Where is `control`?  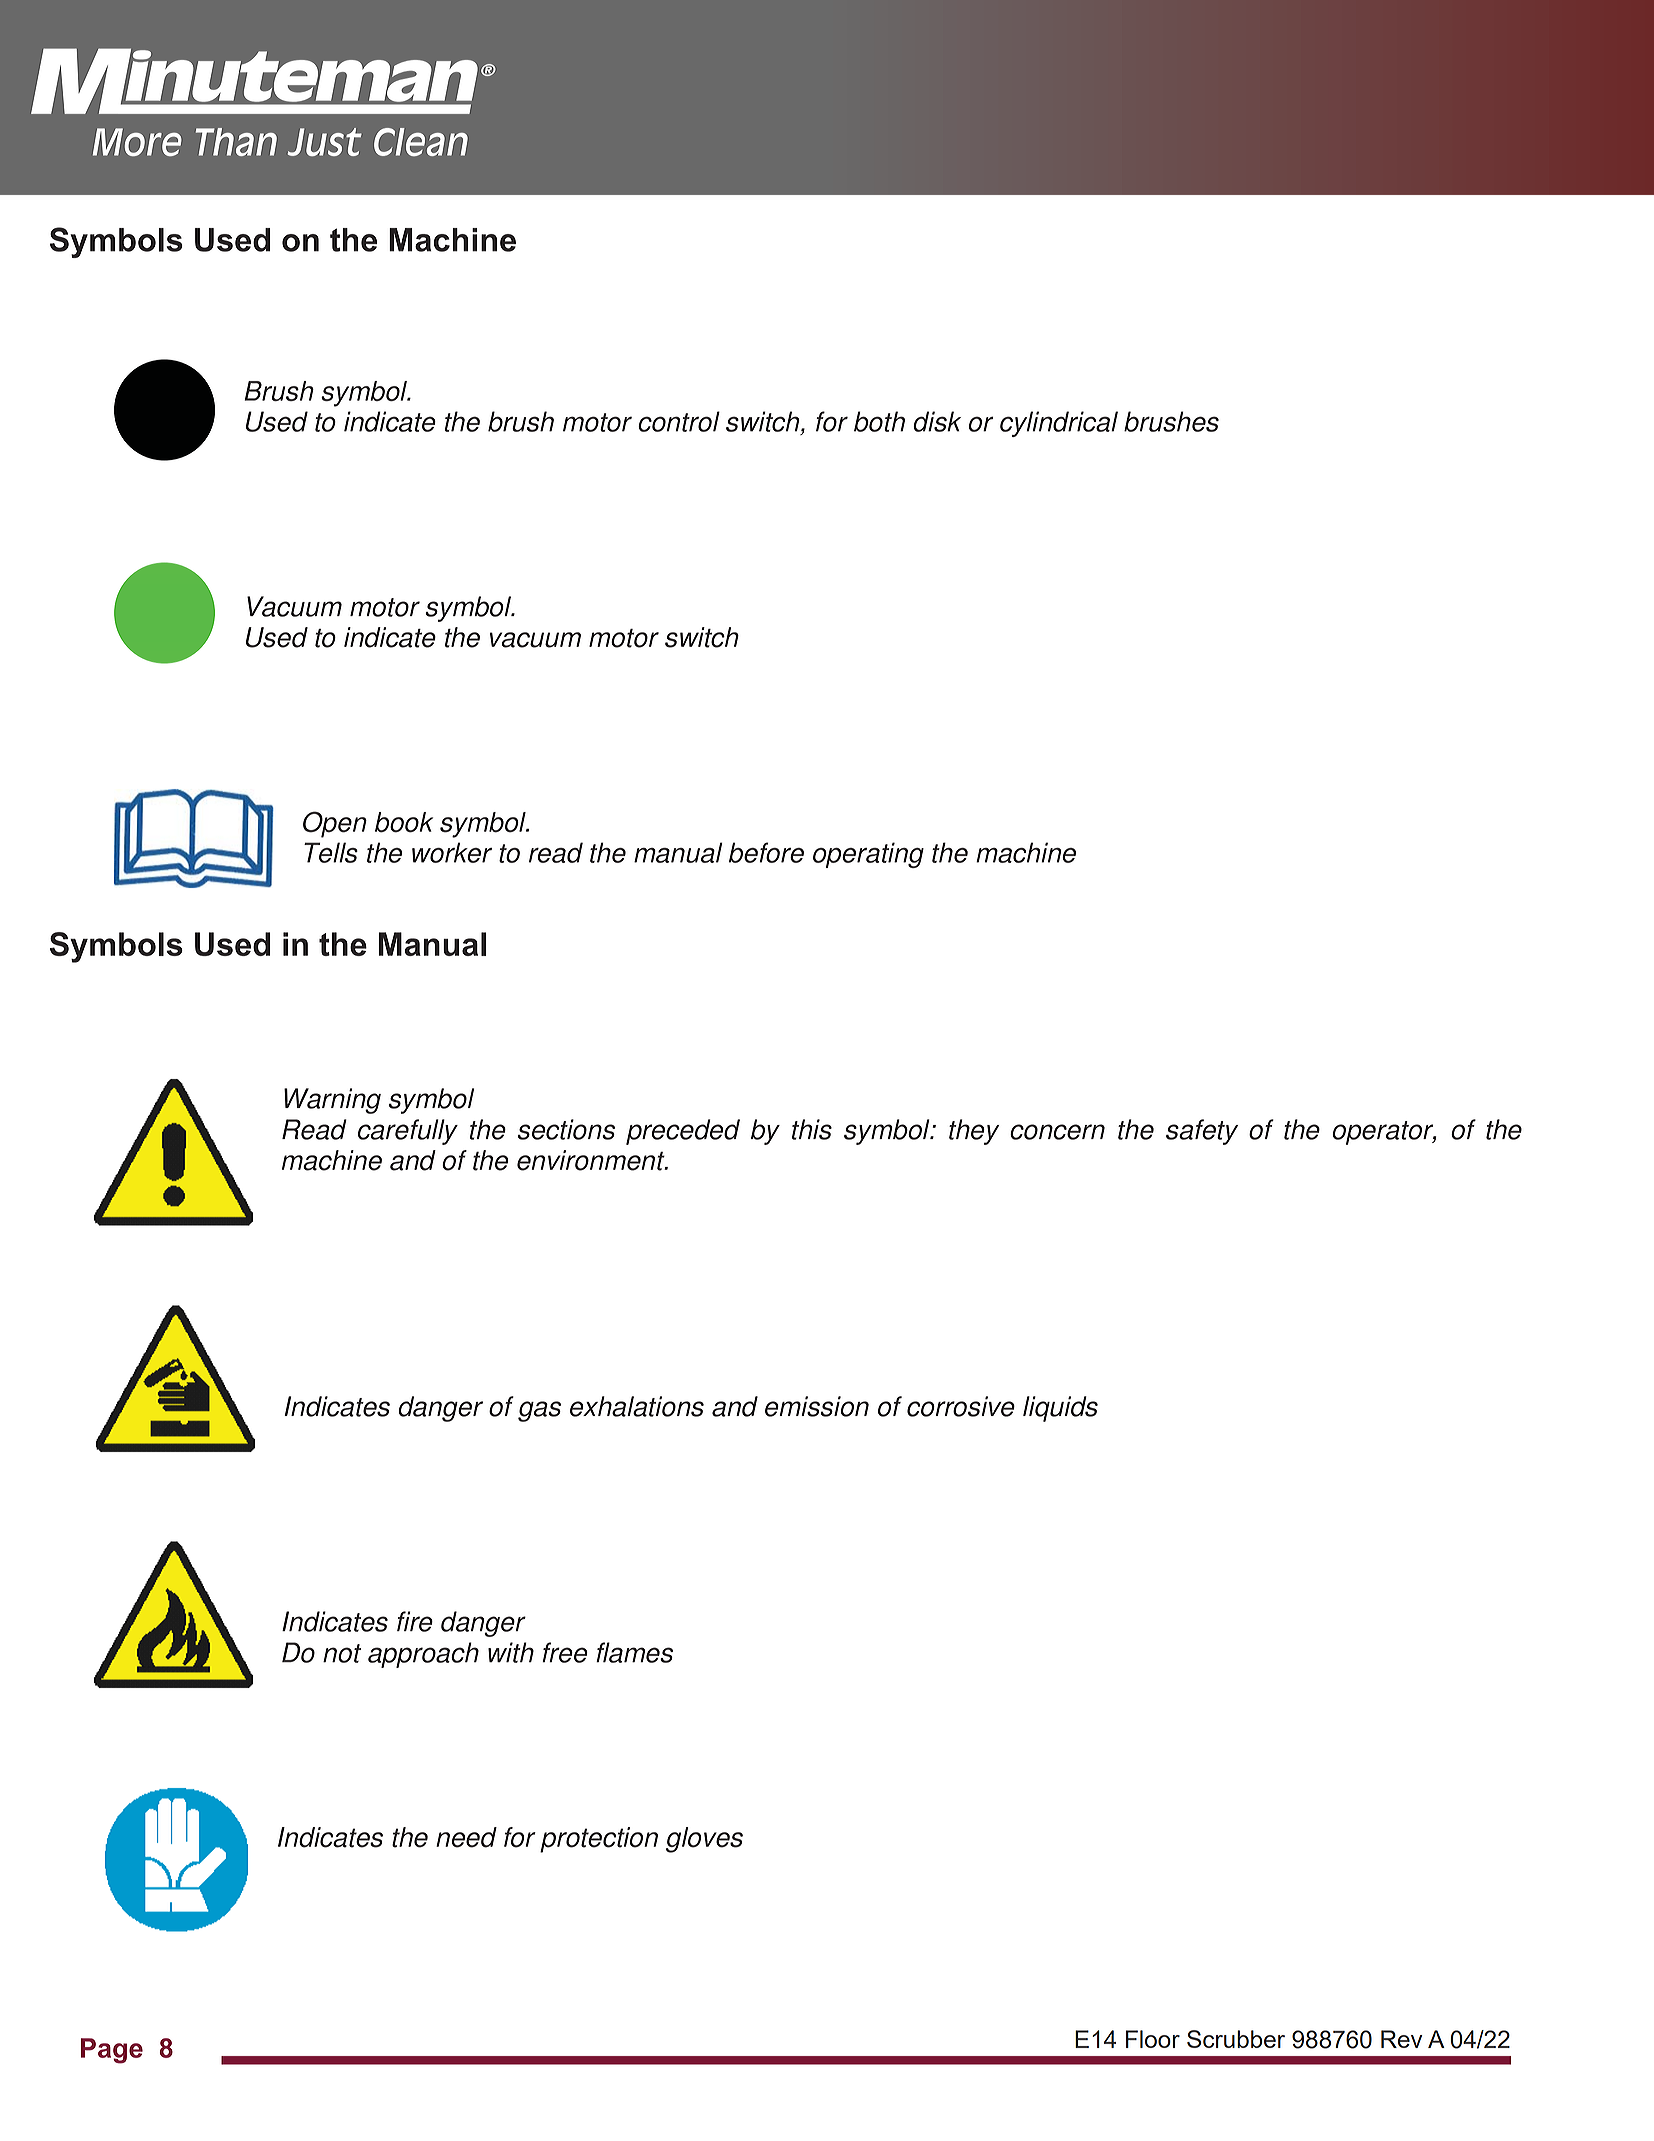 control is located at coordinates (679, 421).
